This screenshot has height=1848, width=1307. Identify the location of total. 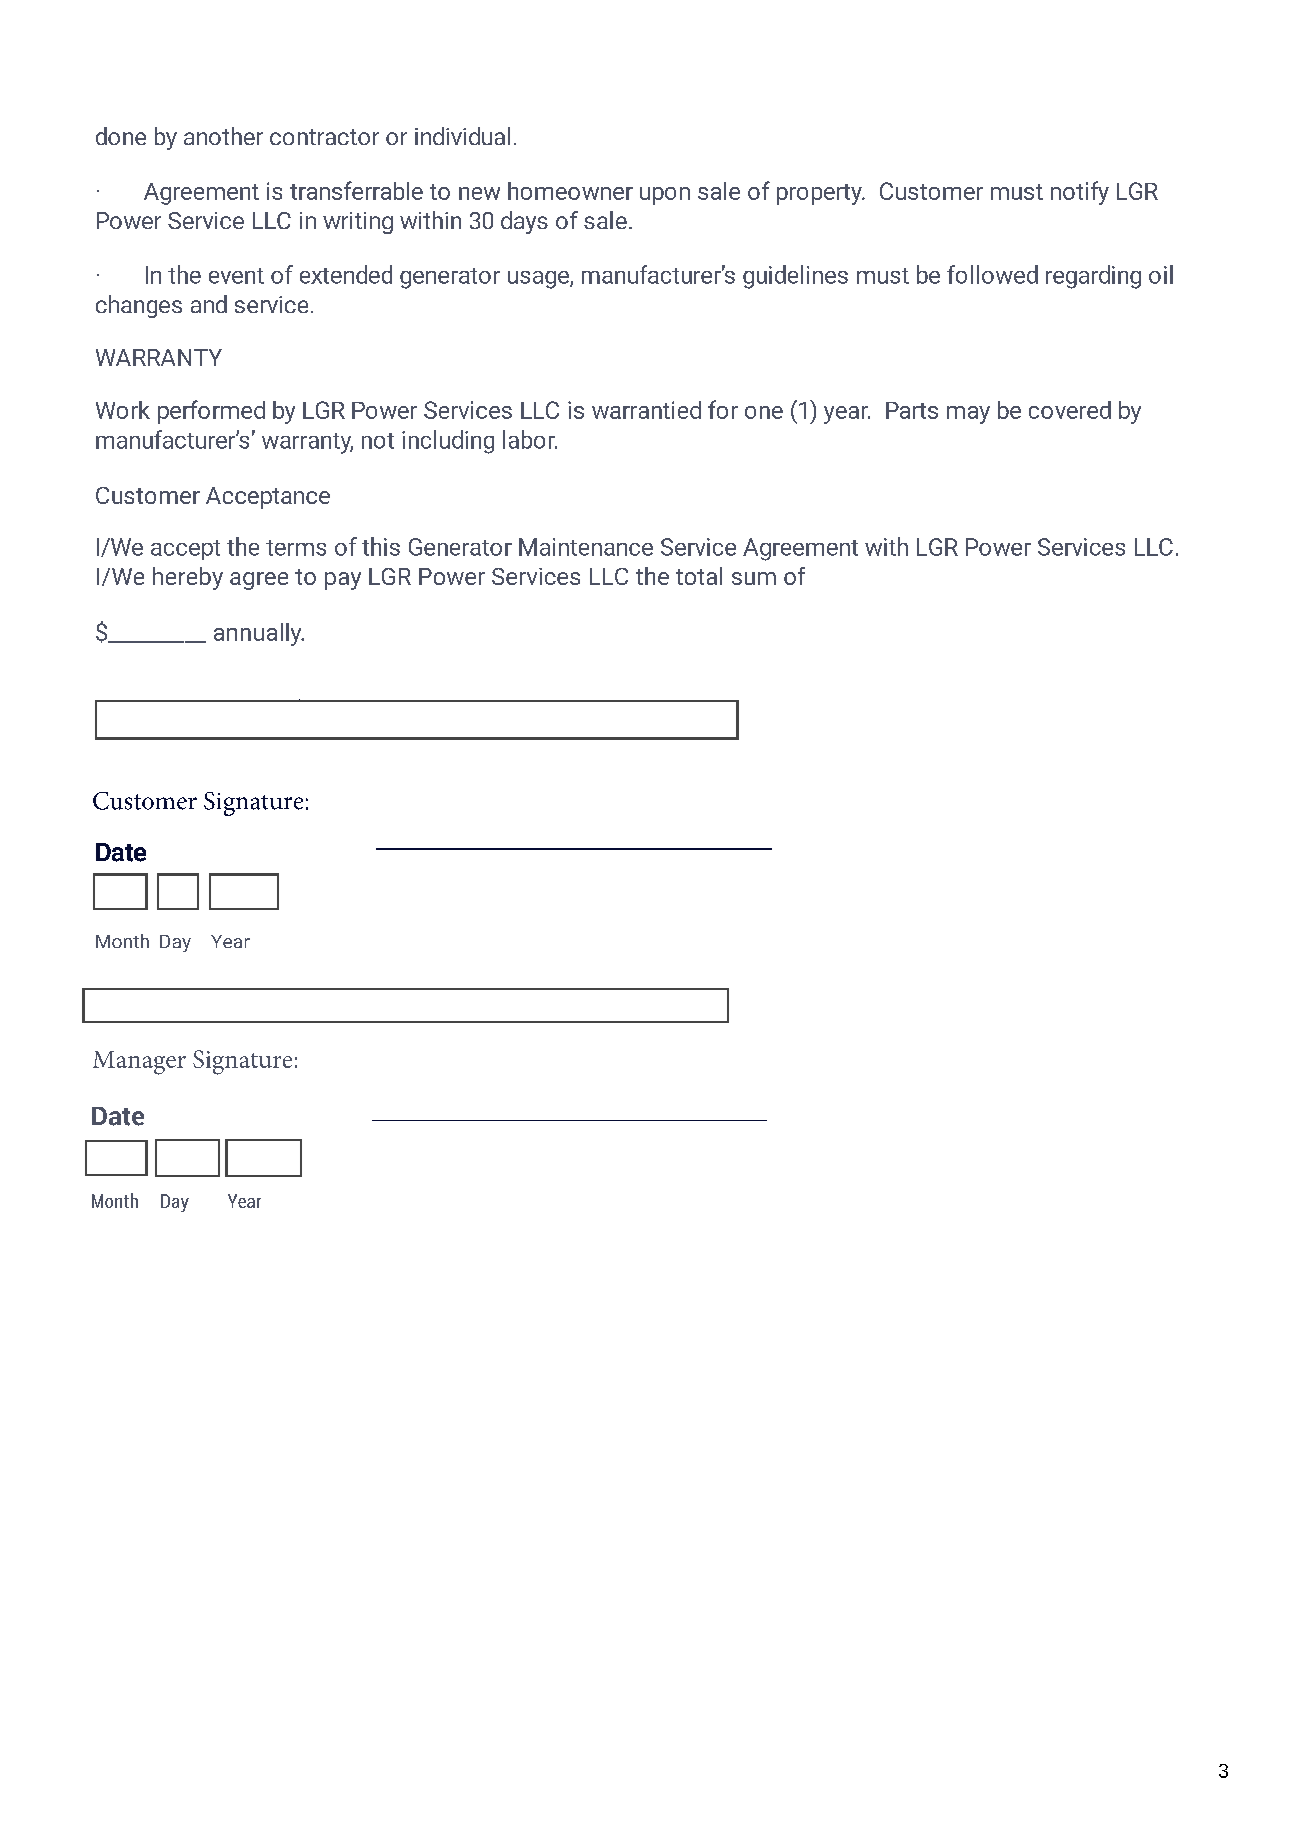
(699, 576).
